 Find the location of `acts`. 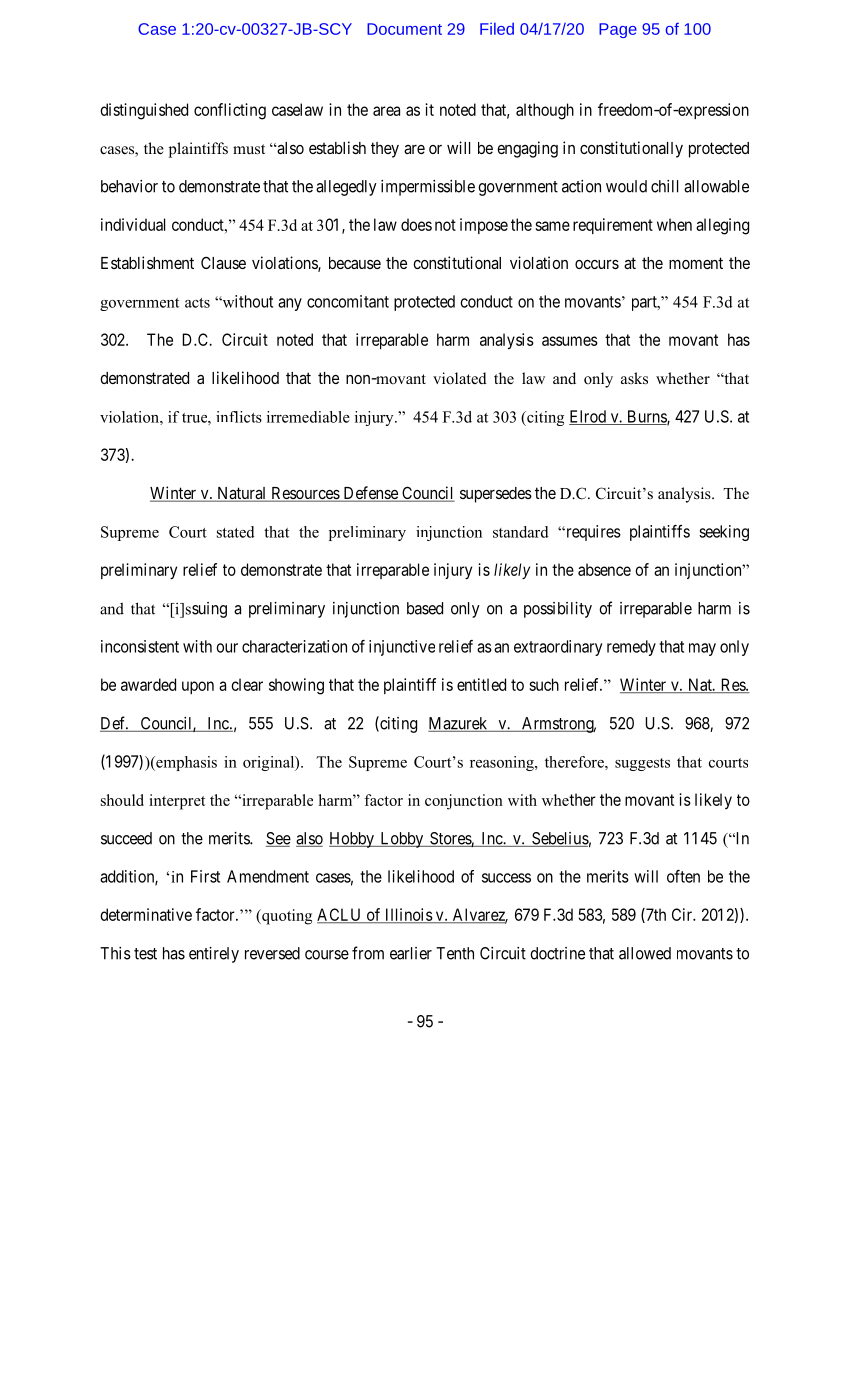

acts is located at coordinates (197, 303).
